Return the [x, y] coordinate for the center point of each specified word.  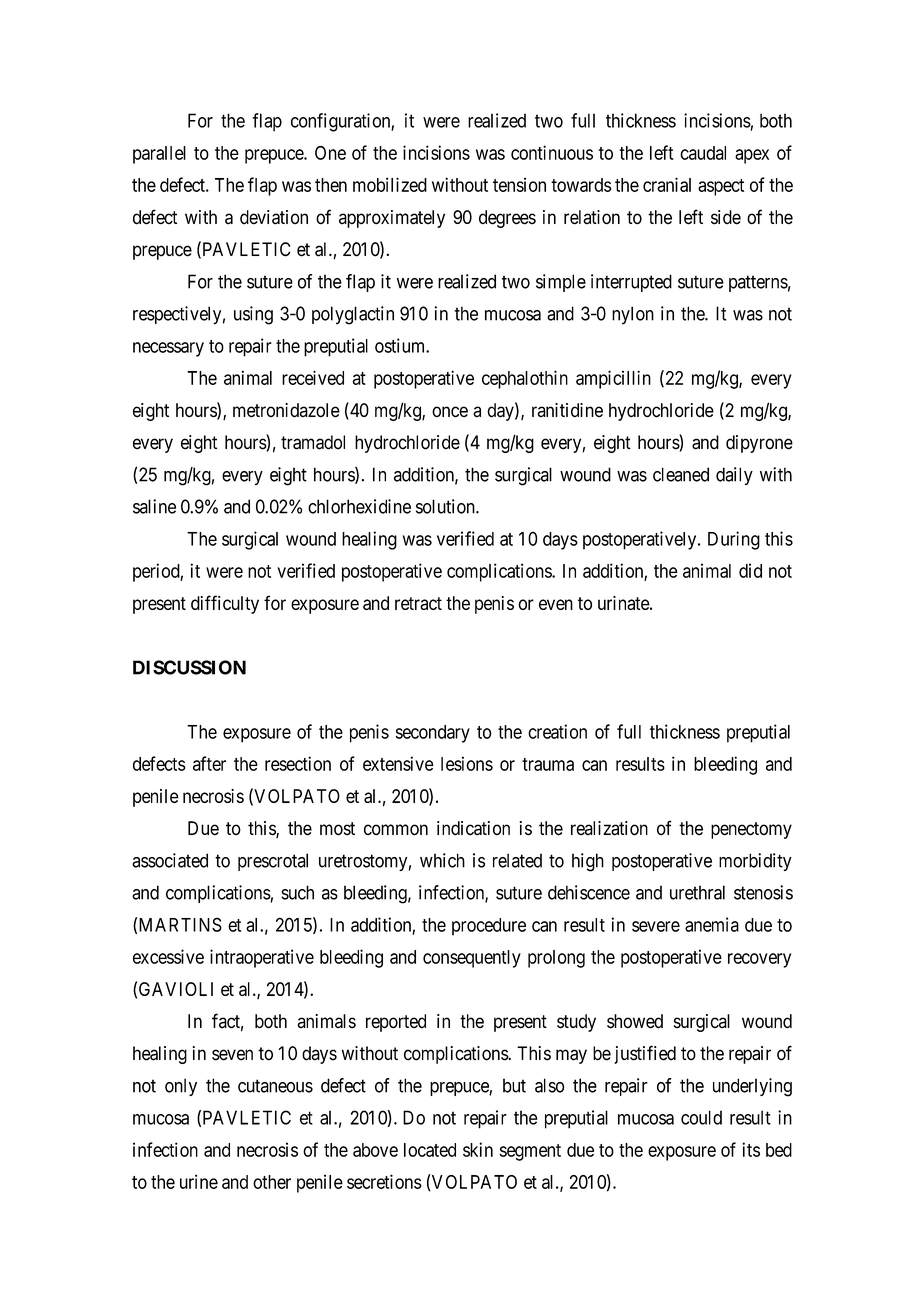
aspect [721, 187]
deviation [274, 217]
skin [478, 1149]
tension [519, 185]
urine [199, 1181]
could [701, 1117]
